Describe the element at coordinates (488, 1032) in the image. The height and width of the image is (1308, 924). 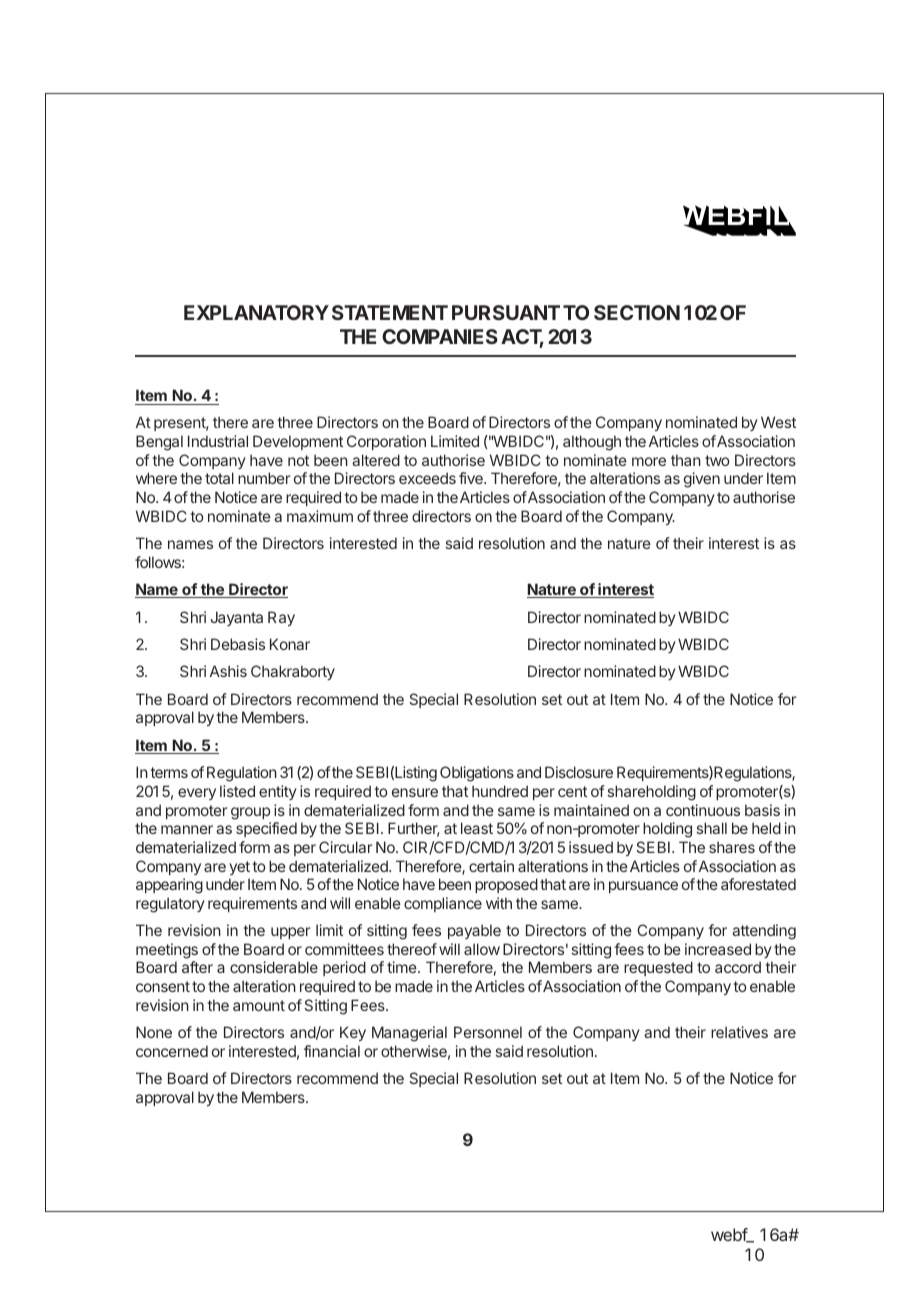
I see `Personnel` at that location.
